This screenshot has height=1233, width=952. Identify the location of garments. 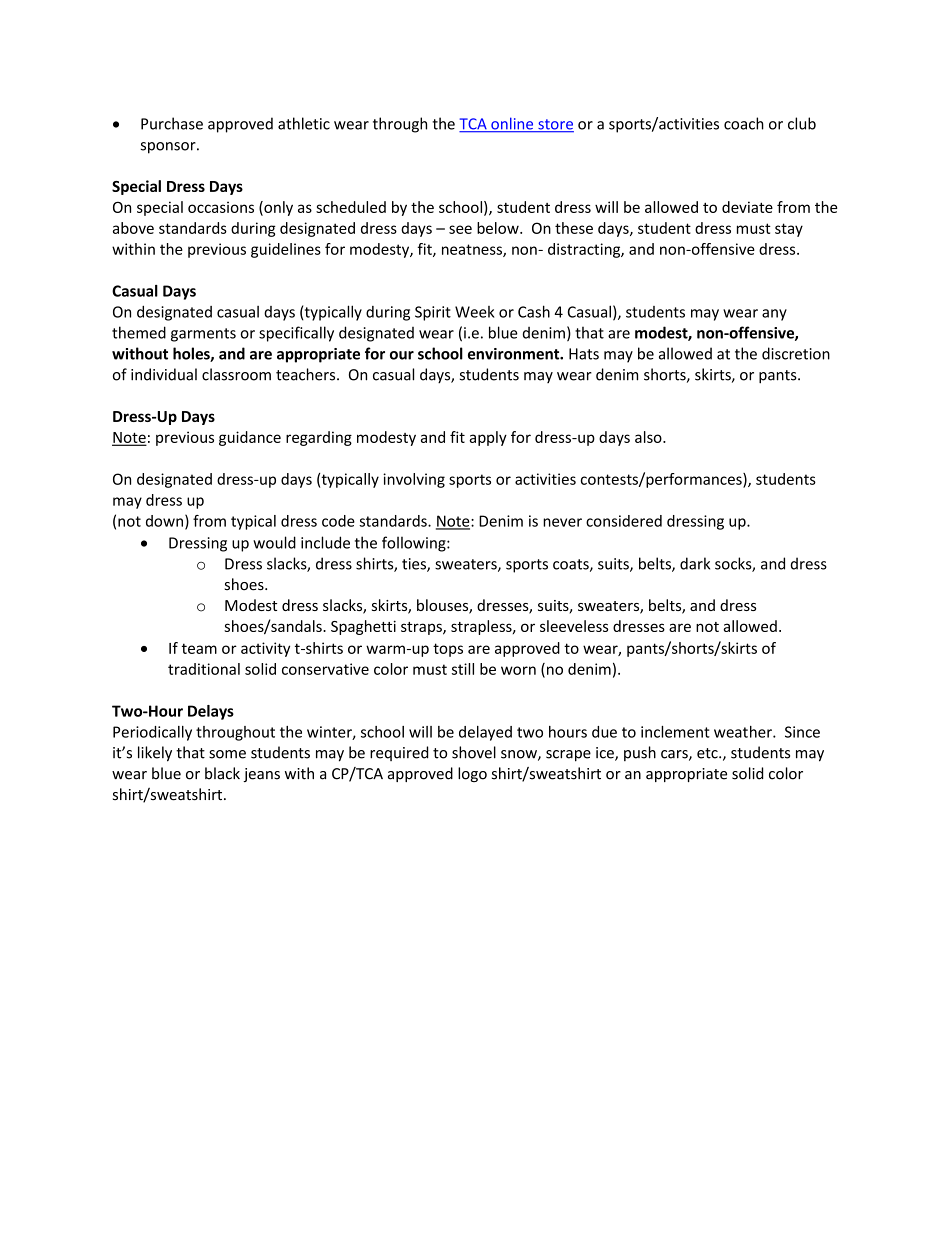
(203, 335).
